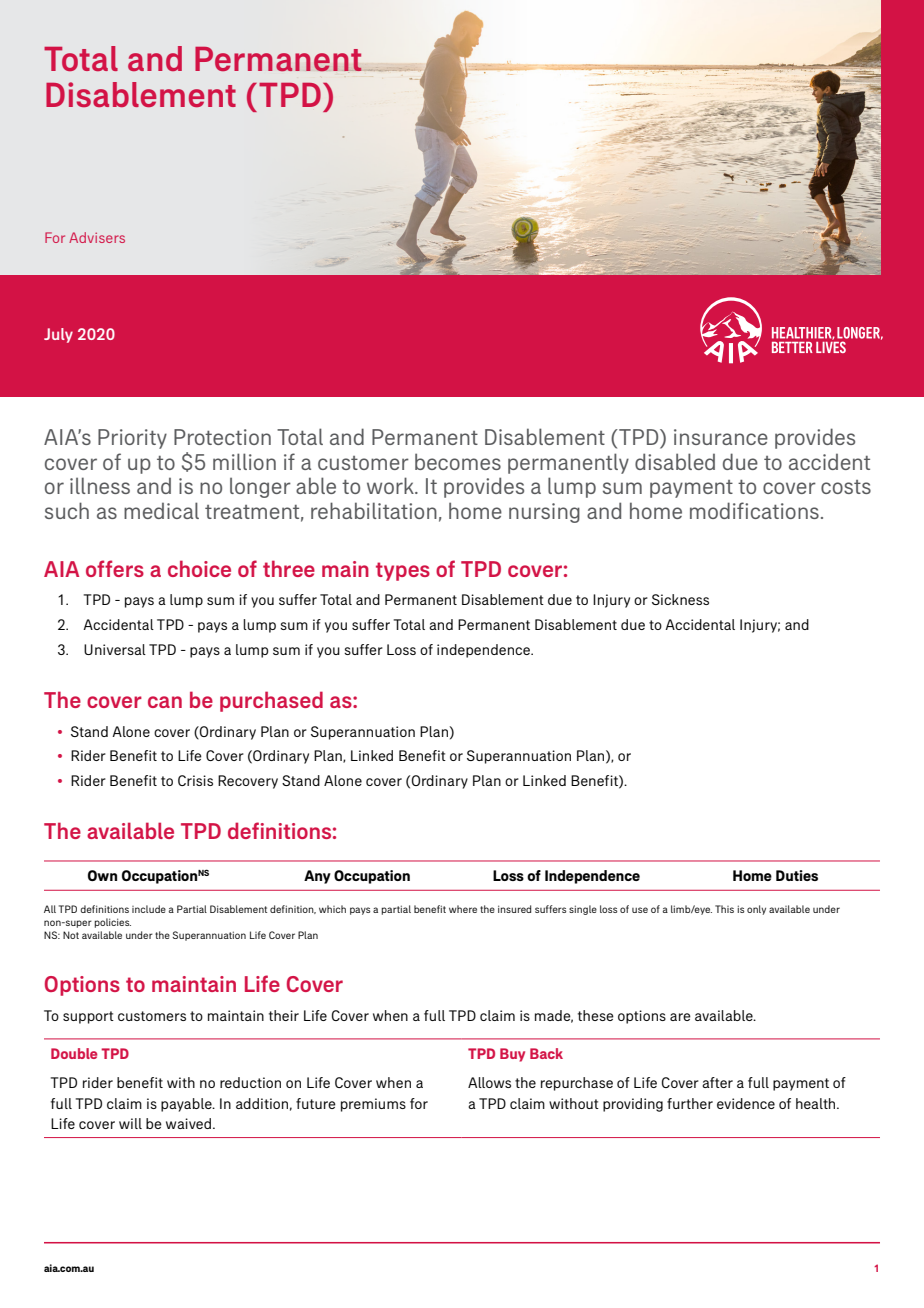 Image resolution: width=924 pixels, height=1308 pixels. I want to click on becomes, so click(458, 461).
